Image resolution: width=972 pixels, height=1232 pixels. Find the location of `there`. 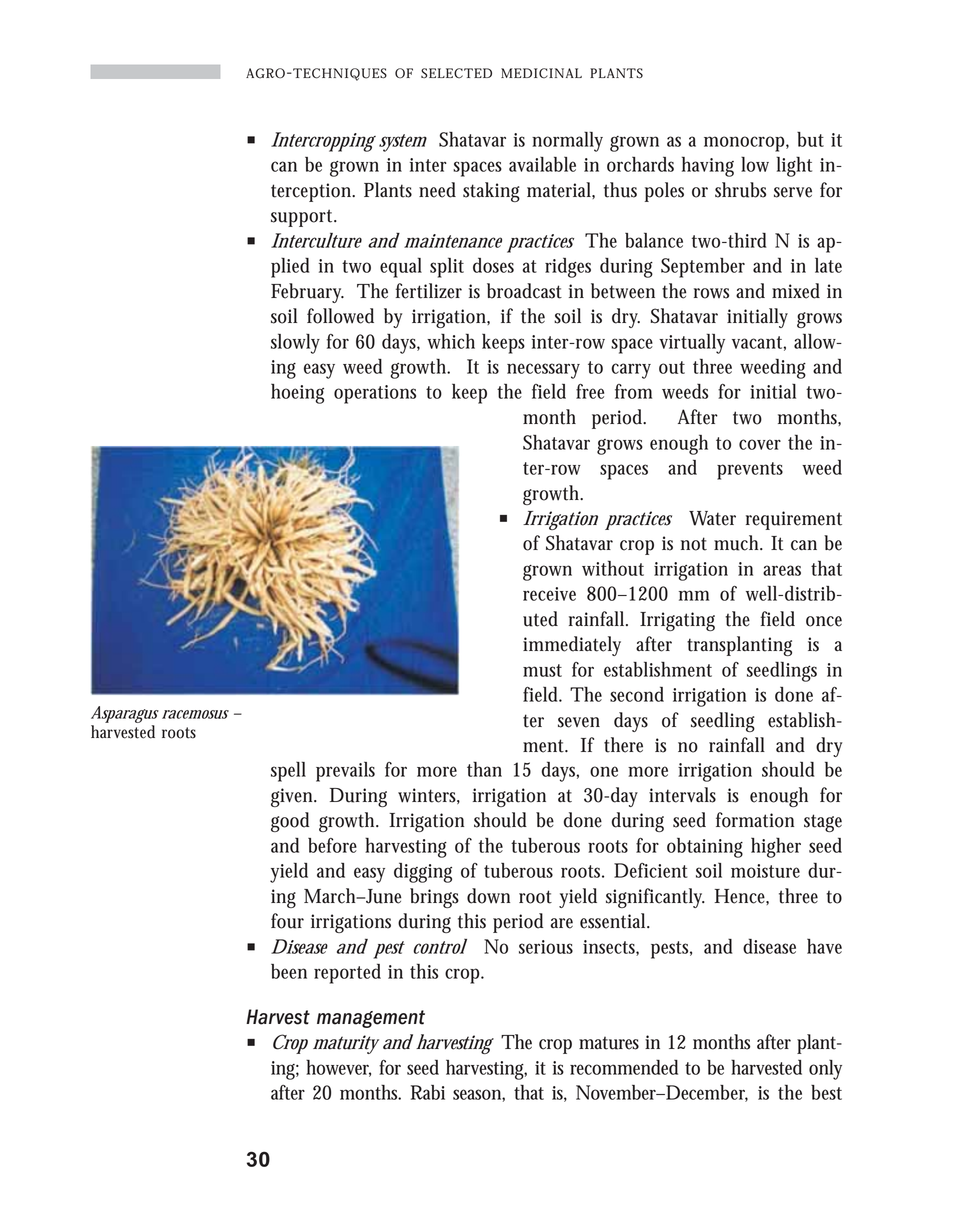

there is located at coordinates (623, 745).
